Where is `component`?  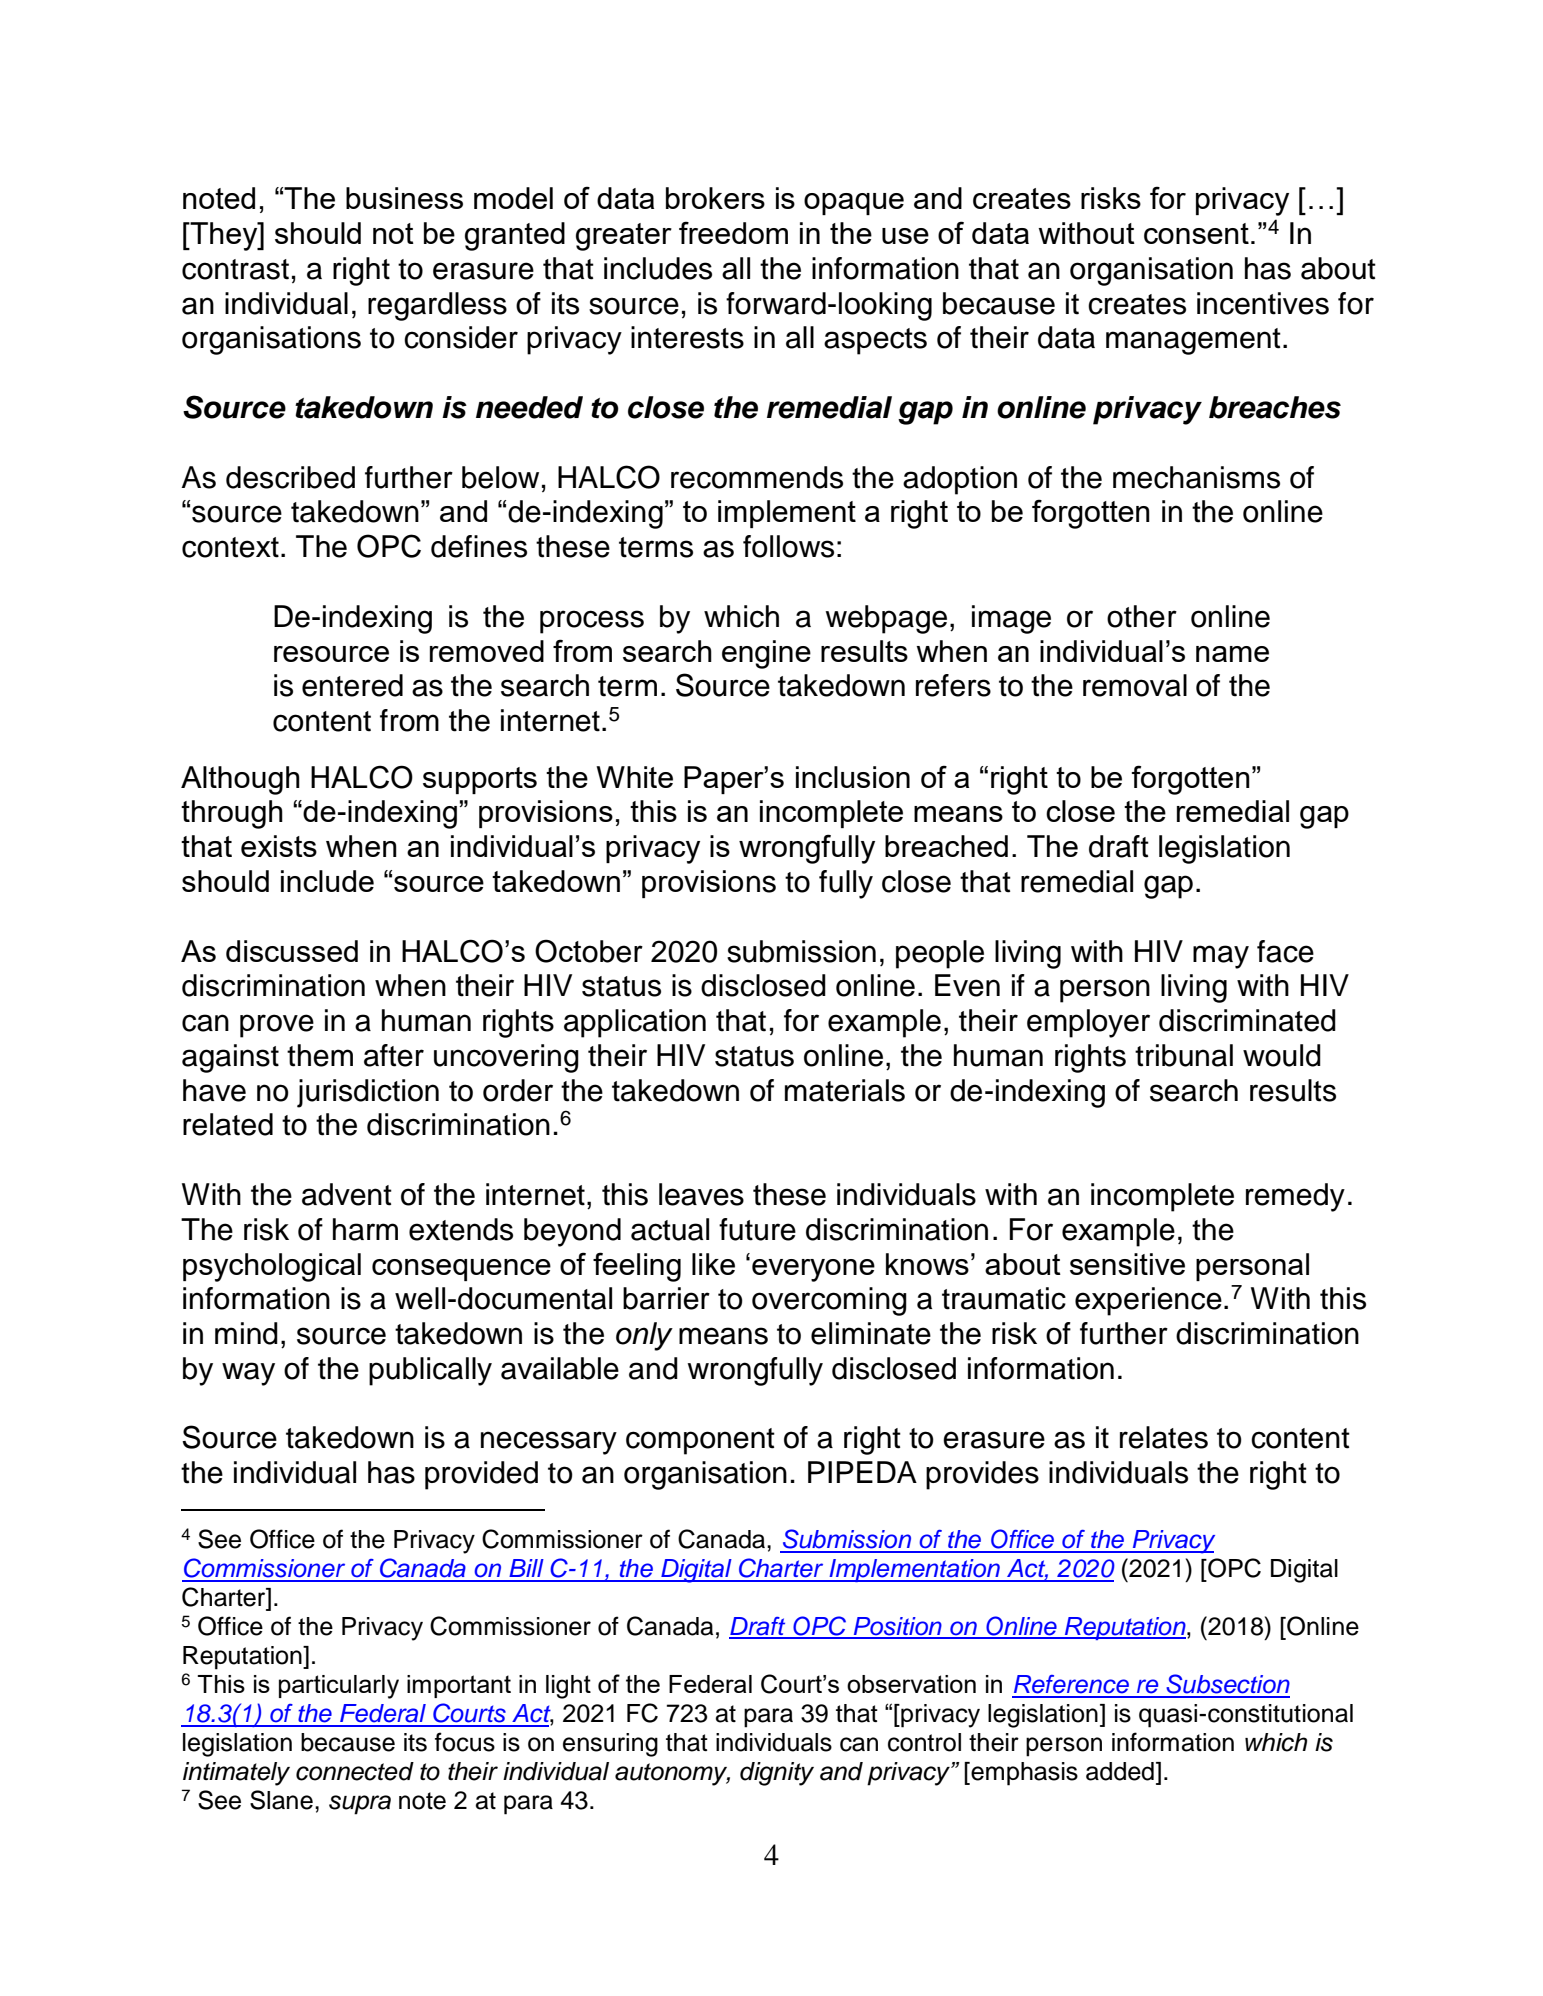
component is located at coordinates (700, 1441).
